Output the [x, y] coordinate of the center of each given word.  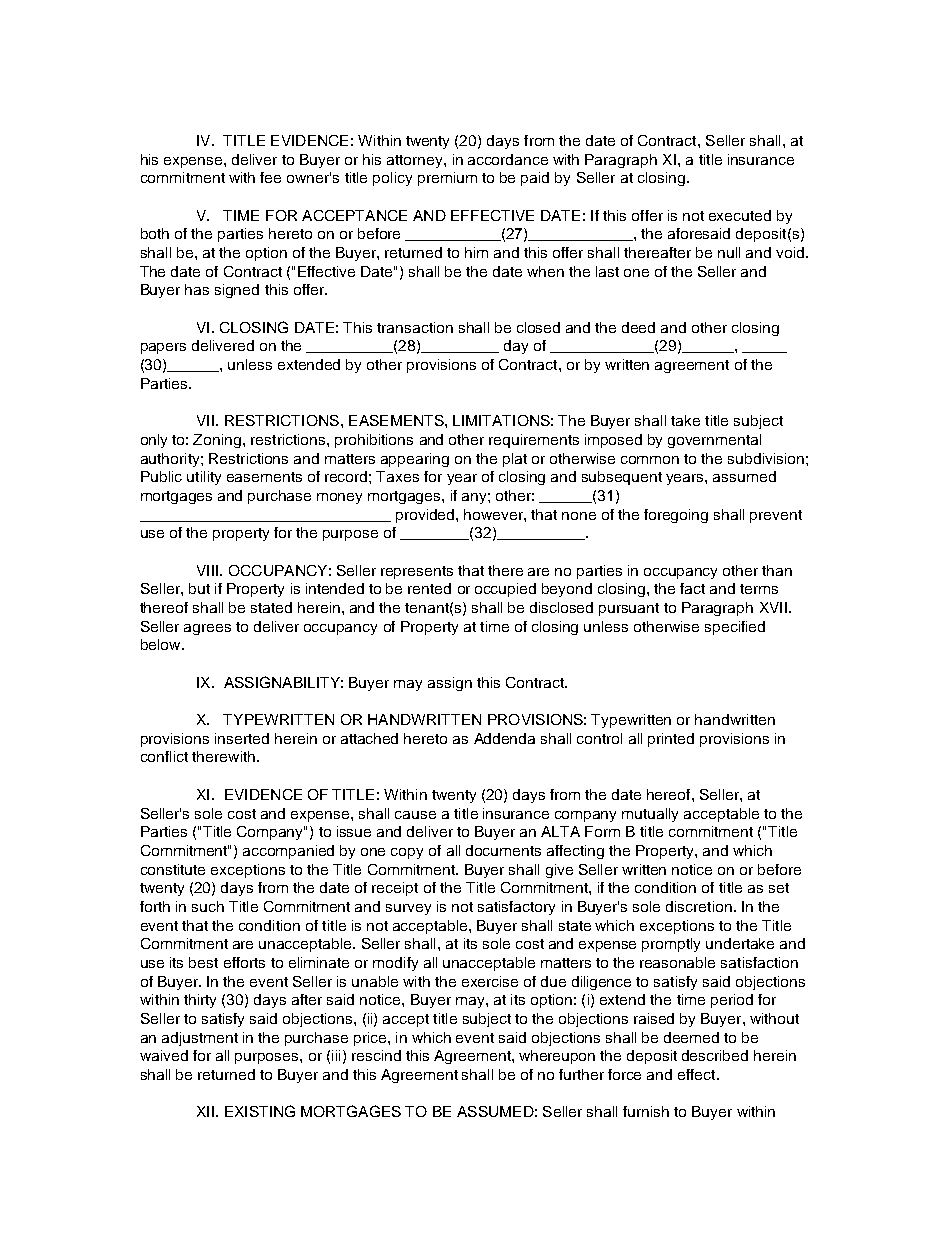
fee [270, 177]
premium [447, 179]
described [715, 1055]
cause [415, 815]
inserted [242, 738]
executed [740, 215]
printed [671, 740]
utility [204, 478]
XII [205, 1111]
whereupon [557, 1057]
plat [515, 460]
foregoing [676, 516]
